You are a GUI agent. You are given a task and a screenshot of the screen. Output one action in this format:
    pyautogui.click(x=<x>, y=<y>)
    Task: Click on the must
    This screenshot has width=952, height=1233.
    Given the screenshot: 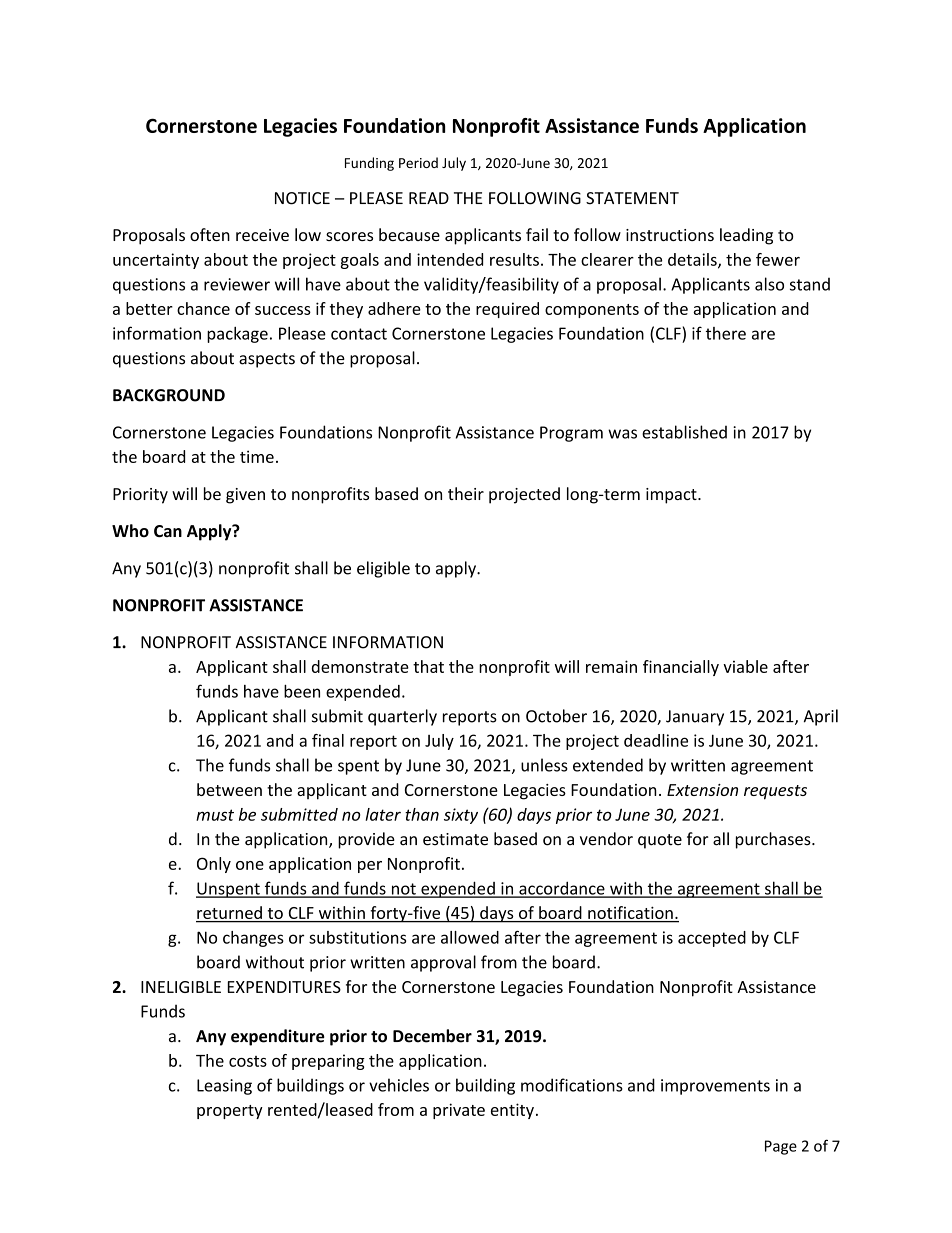 What is the action you would take?
    pyautogui.click(x=215, y=815)
